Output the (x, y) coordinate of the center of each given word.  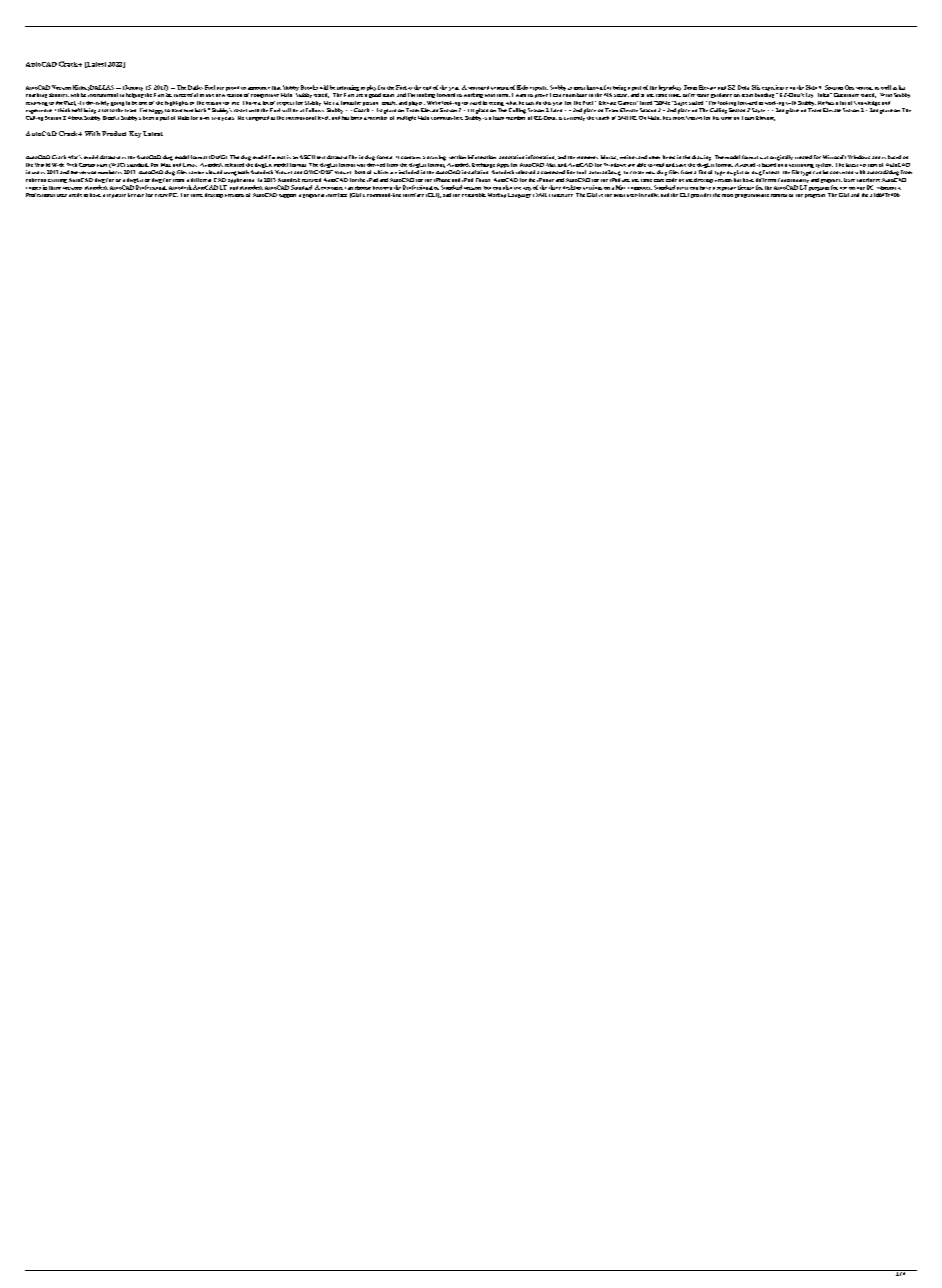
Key (135, 134)
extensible (474, 195)
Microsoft (834, 157)
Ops (849, 87)
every (161, 195)
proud (232, 88)
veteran (500, 88)
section (457, 157)
